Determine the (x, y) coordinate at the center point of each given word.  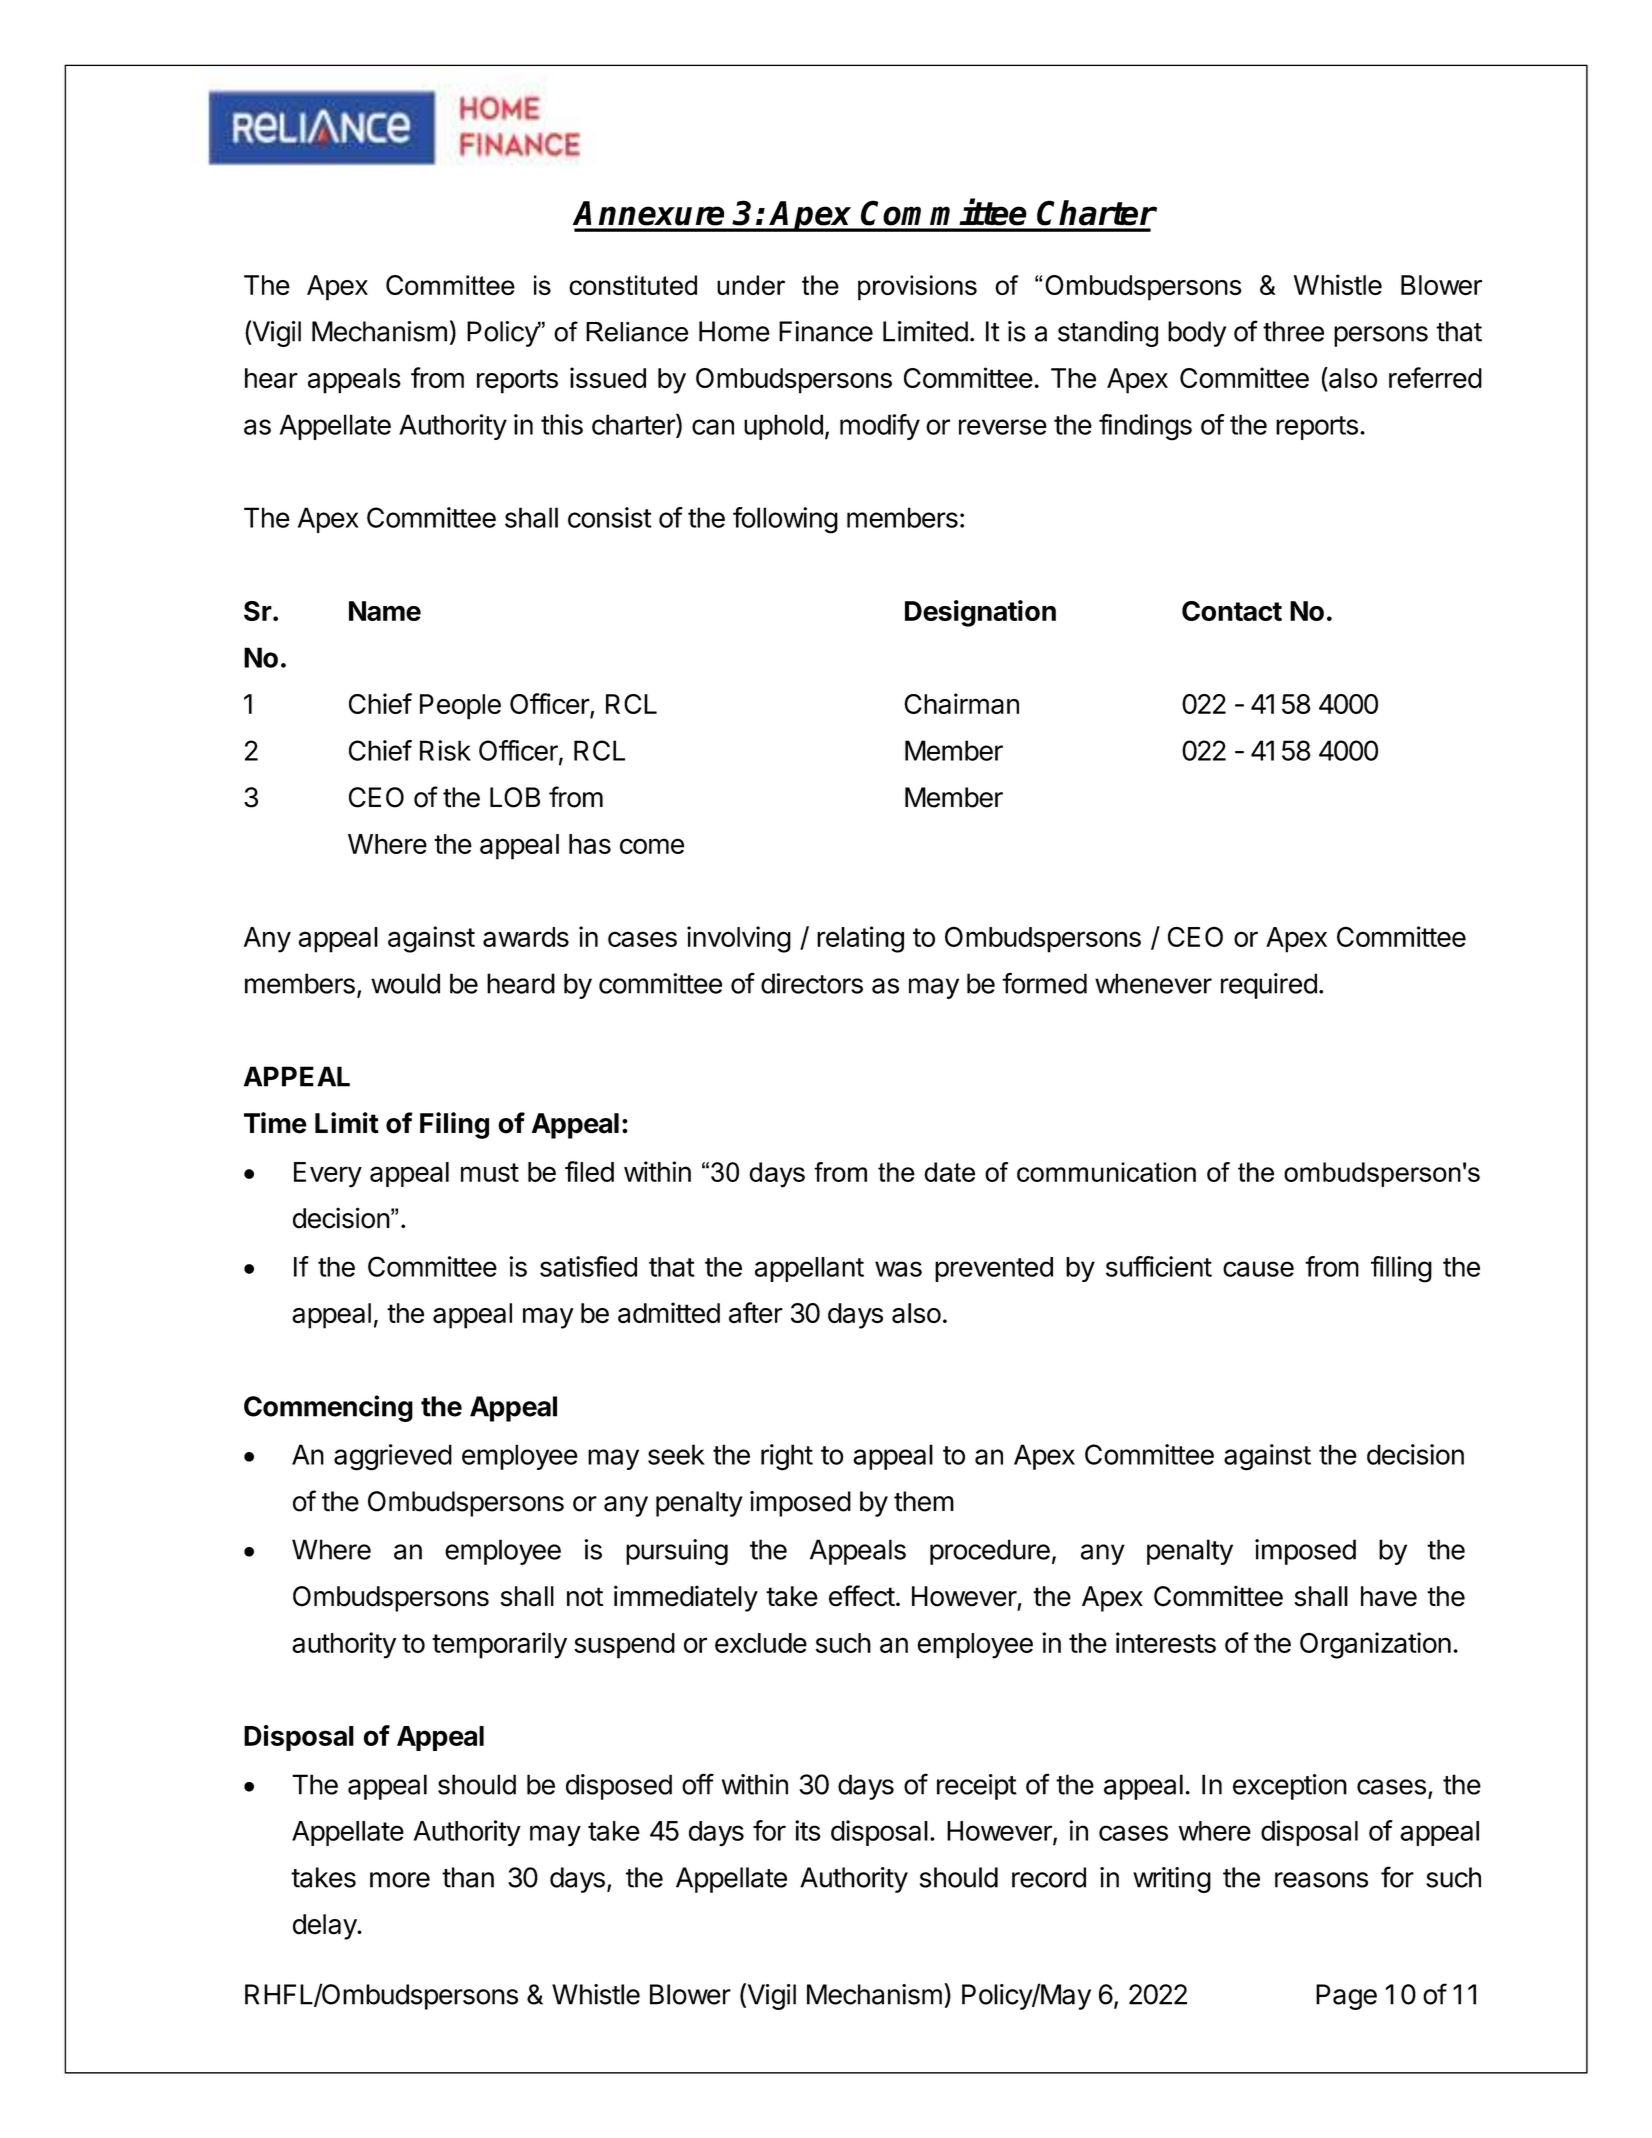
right (787, 1457)
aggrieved (393, 1457)
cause (1258, 1269)
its (808, 1830)
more (400, 1880)
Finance (826, 331)
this (562, 424)
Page (1346, 1997)
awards (526, 937)
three (1293, 331)
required (1269, 986)
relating (860, 939)
